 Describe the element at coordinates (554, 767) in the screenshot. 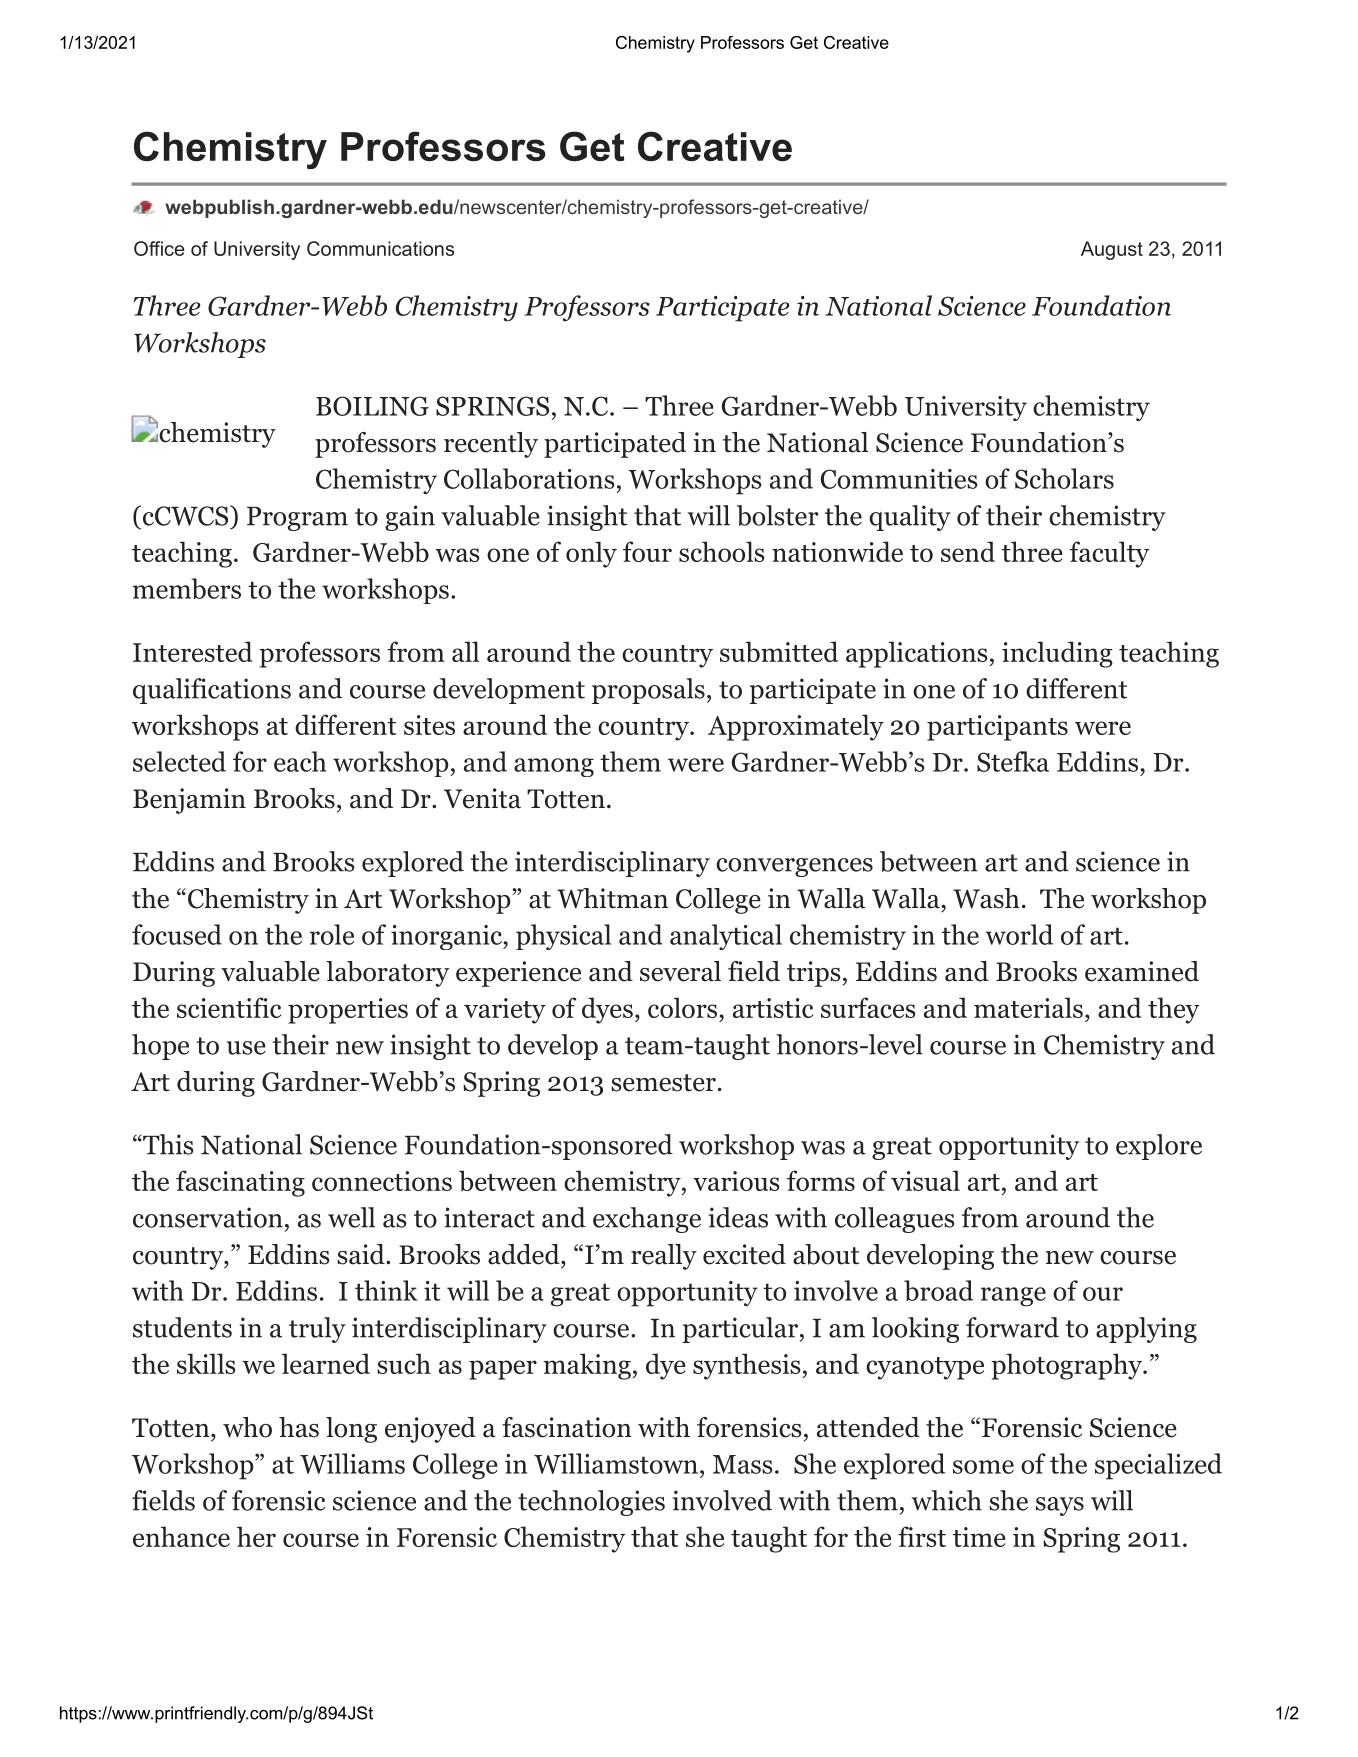

I see `among` at that location.
